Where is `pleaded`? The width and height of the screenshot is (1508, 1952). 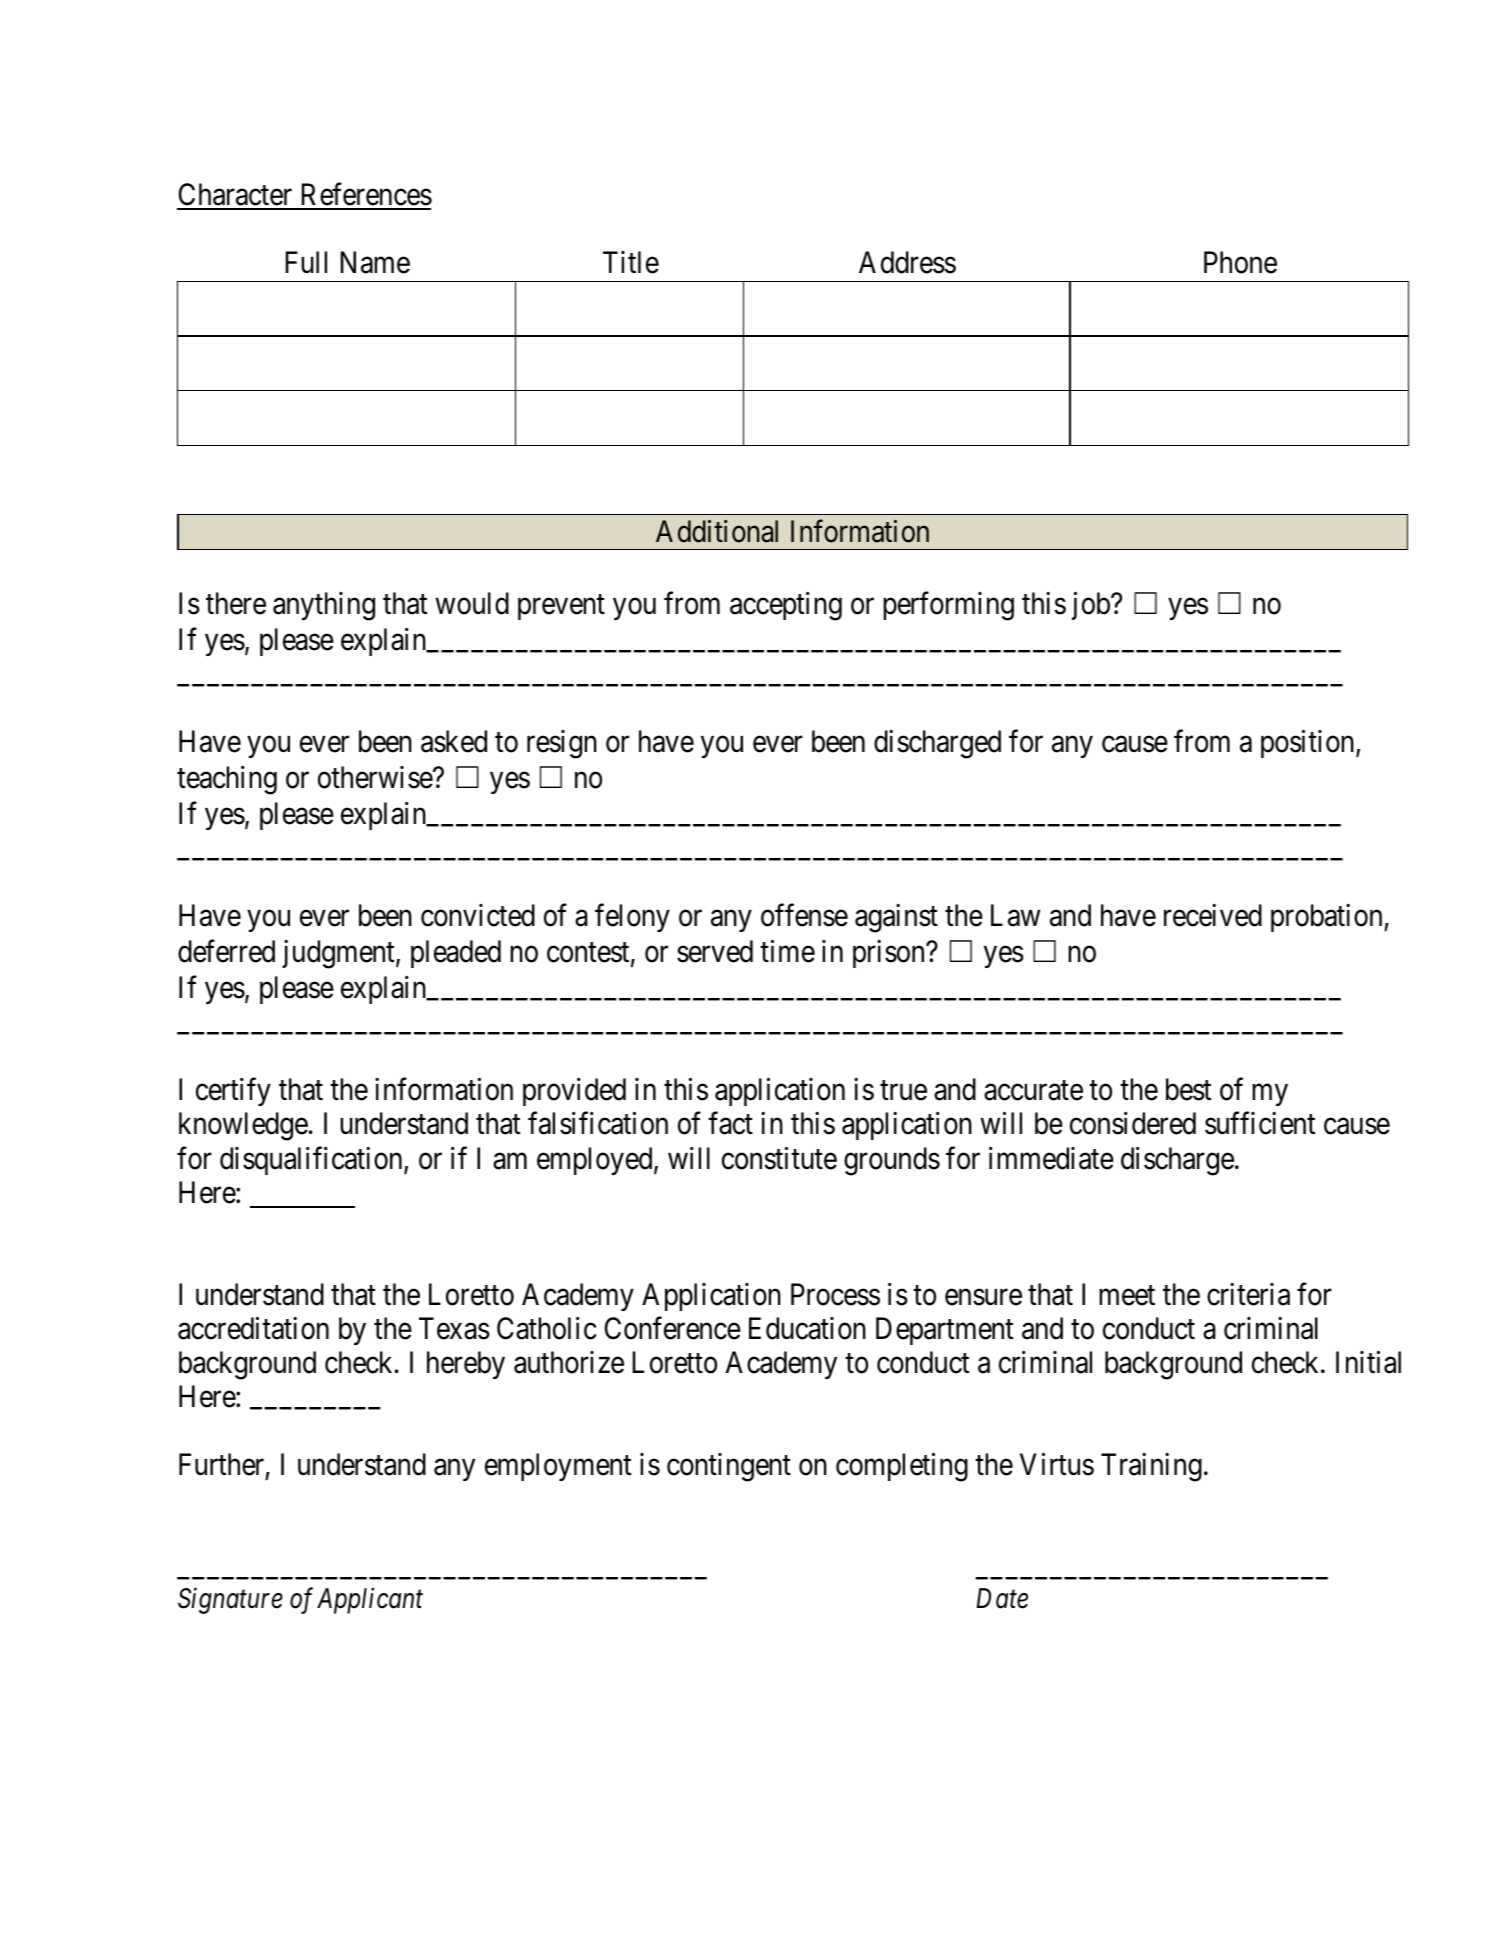 pleaded is located at coordinates (456, 954).
